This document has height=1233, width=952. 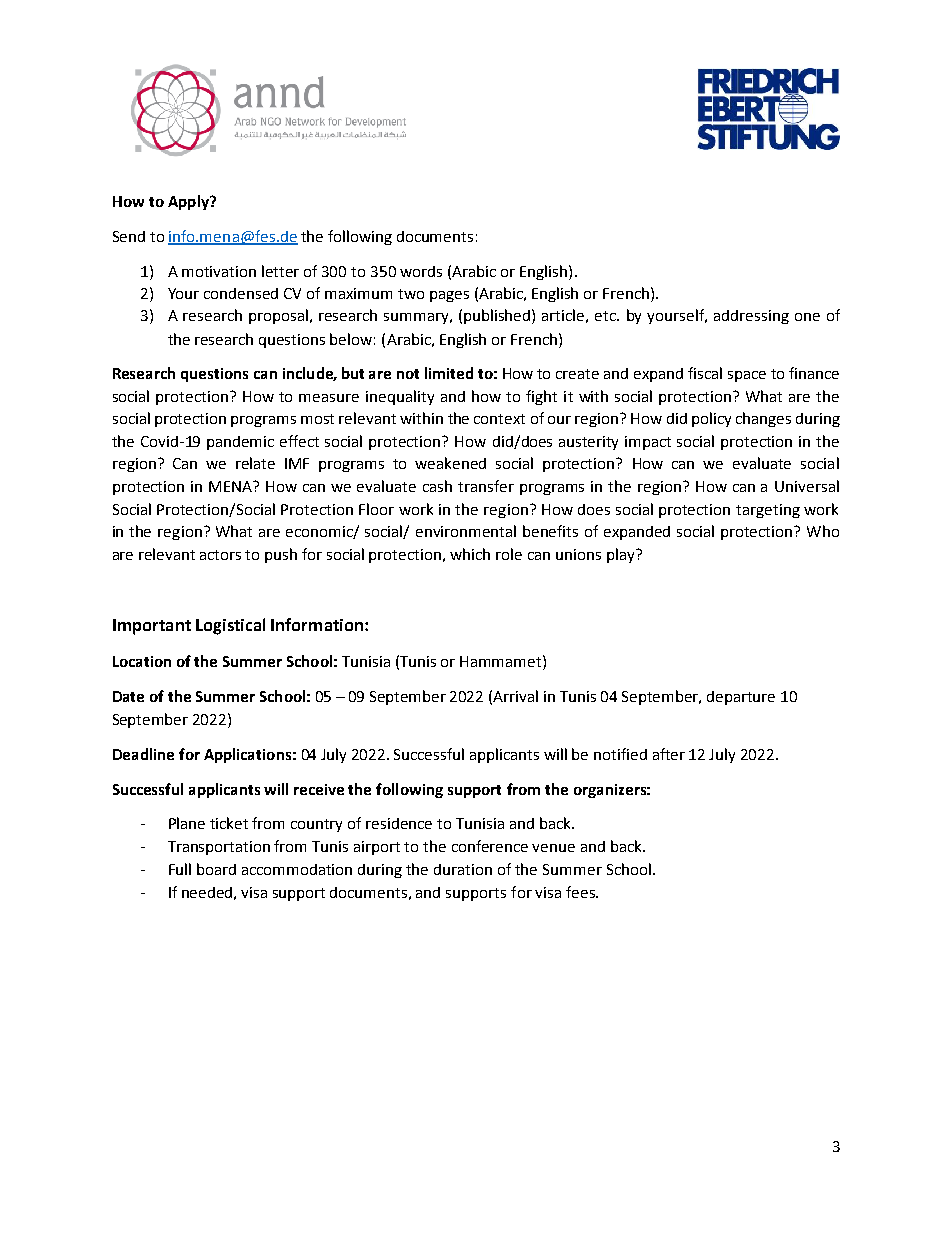 I want to click on words, so click(x=421, y=271).
